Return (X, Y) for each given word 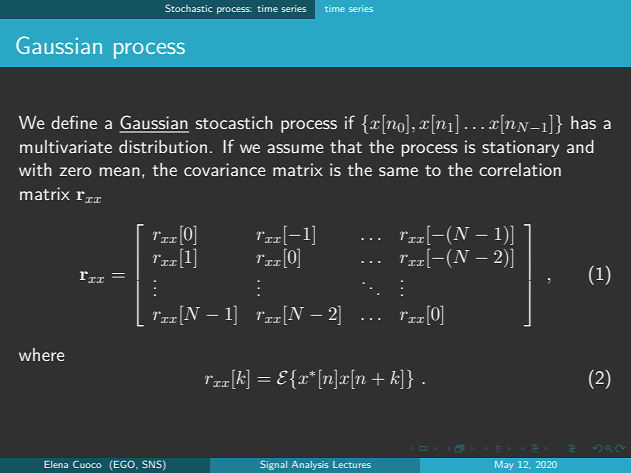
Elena (56, 464)
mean (119, 171)
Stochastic (188, 8)
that (346, 146)
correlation (520, 169)
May (504, 465)
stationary (520, 148)
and (580, 146)
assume (295, 148)
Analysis (310, 465)
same (398, 171)
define (74, 122)
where (41, 354)
